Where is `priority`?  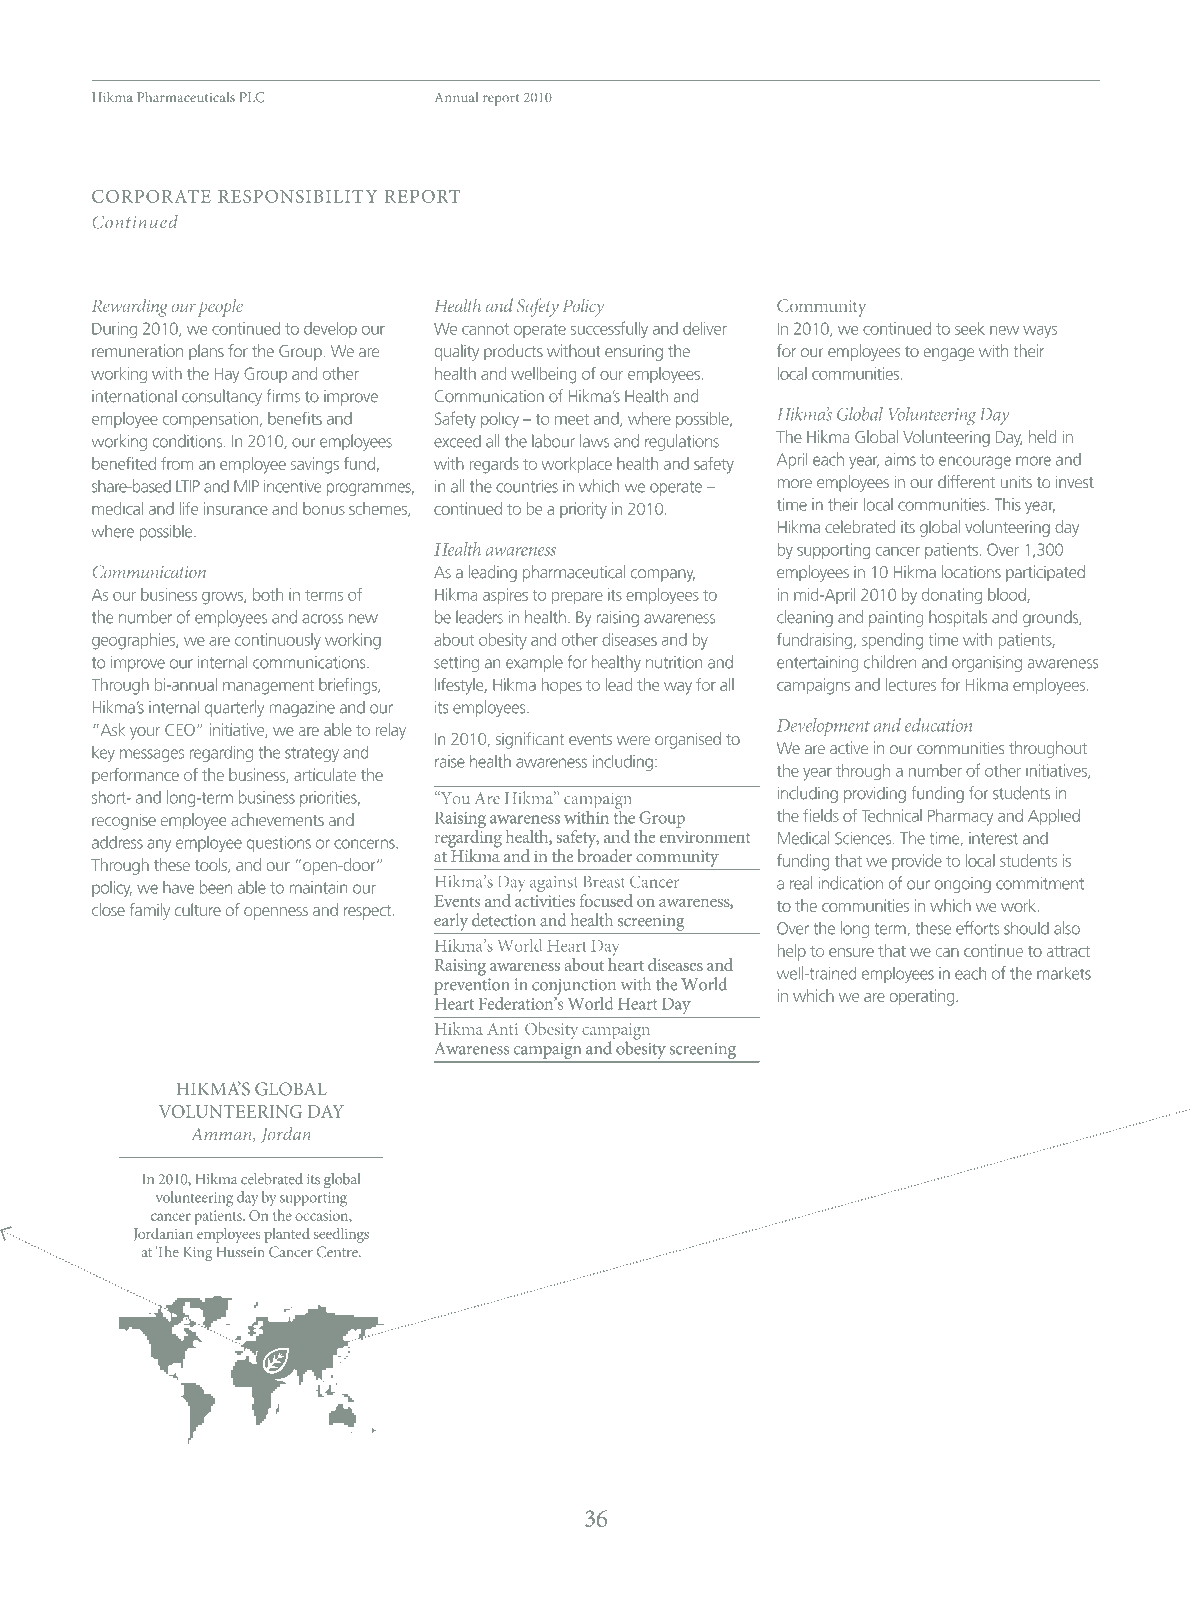 priority is located at coordinates (583, 510).
